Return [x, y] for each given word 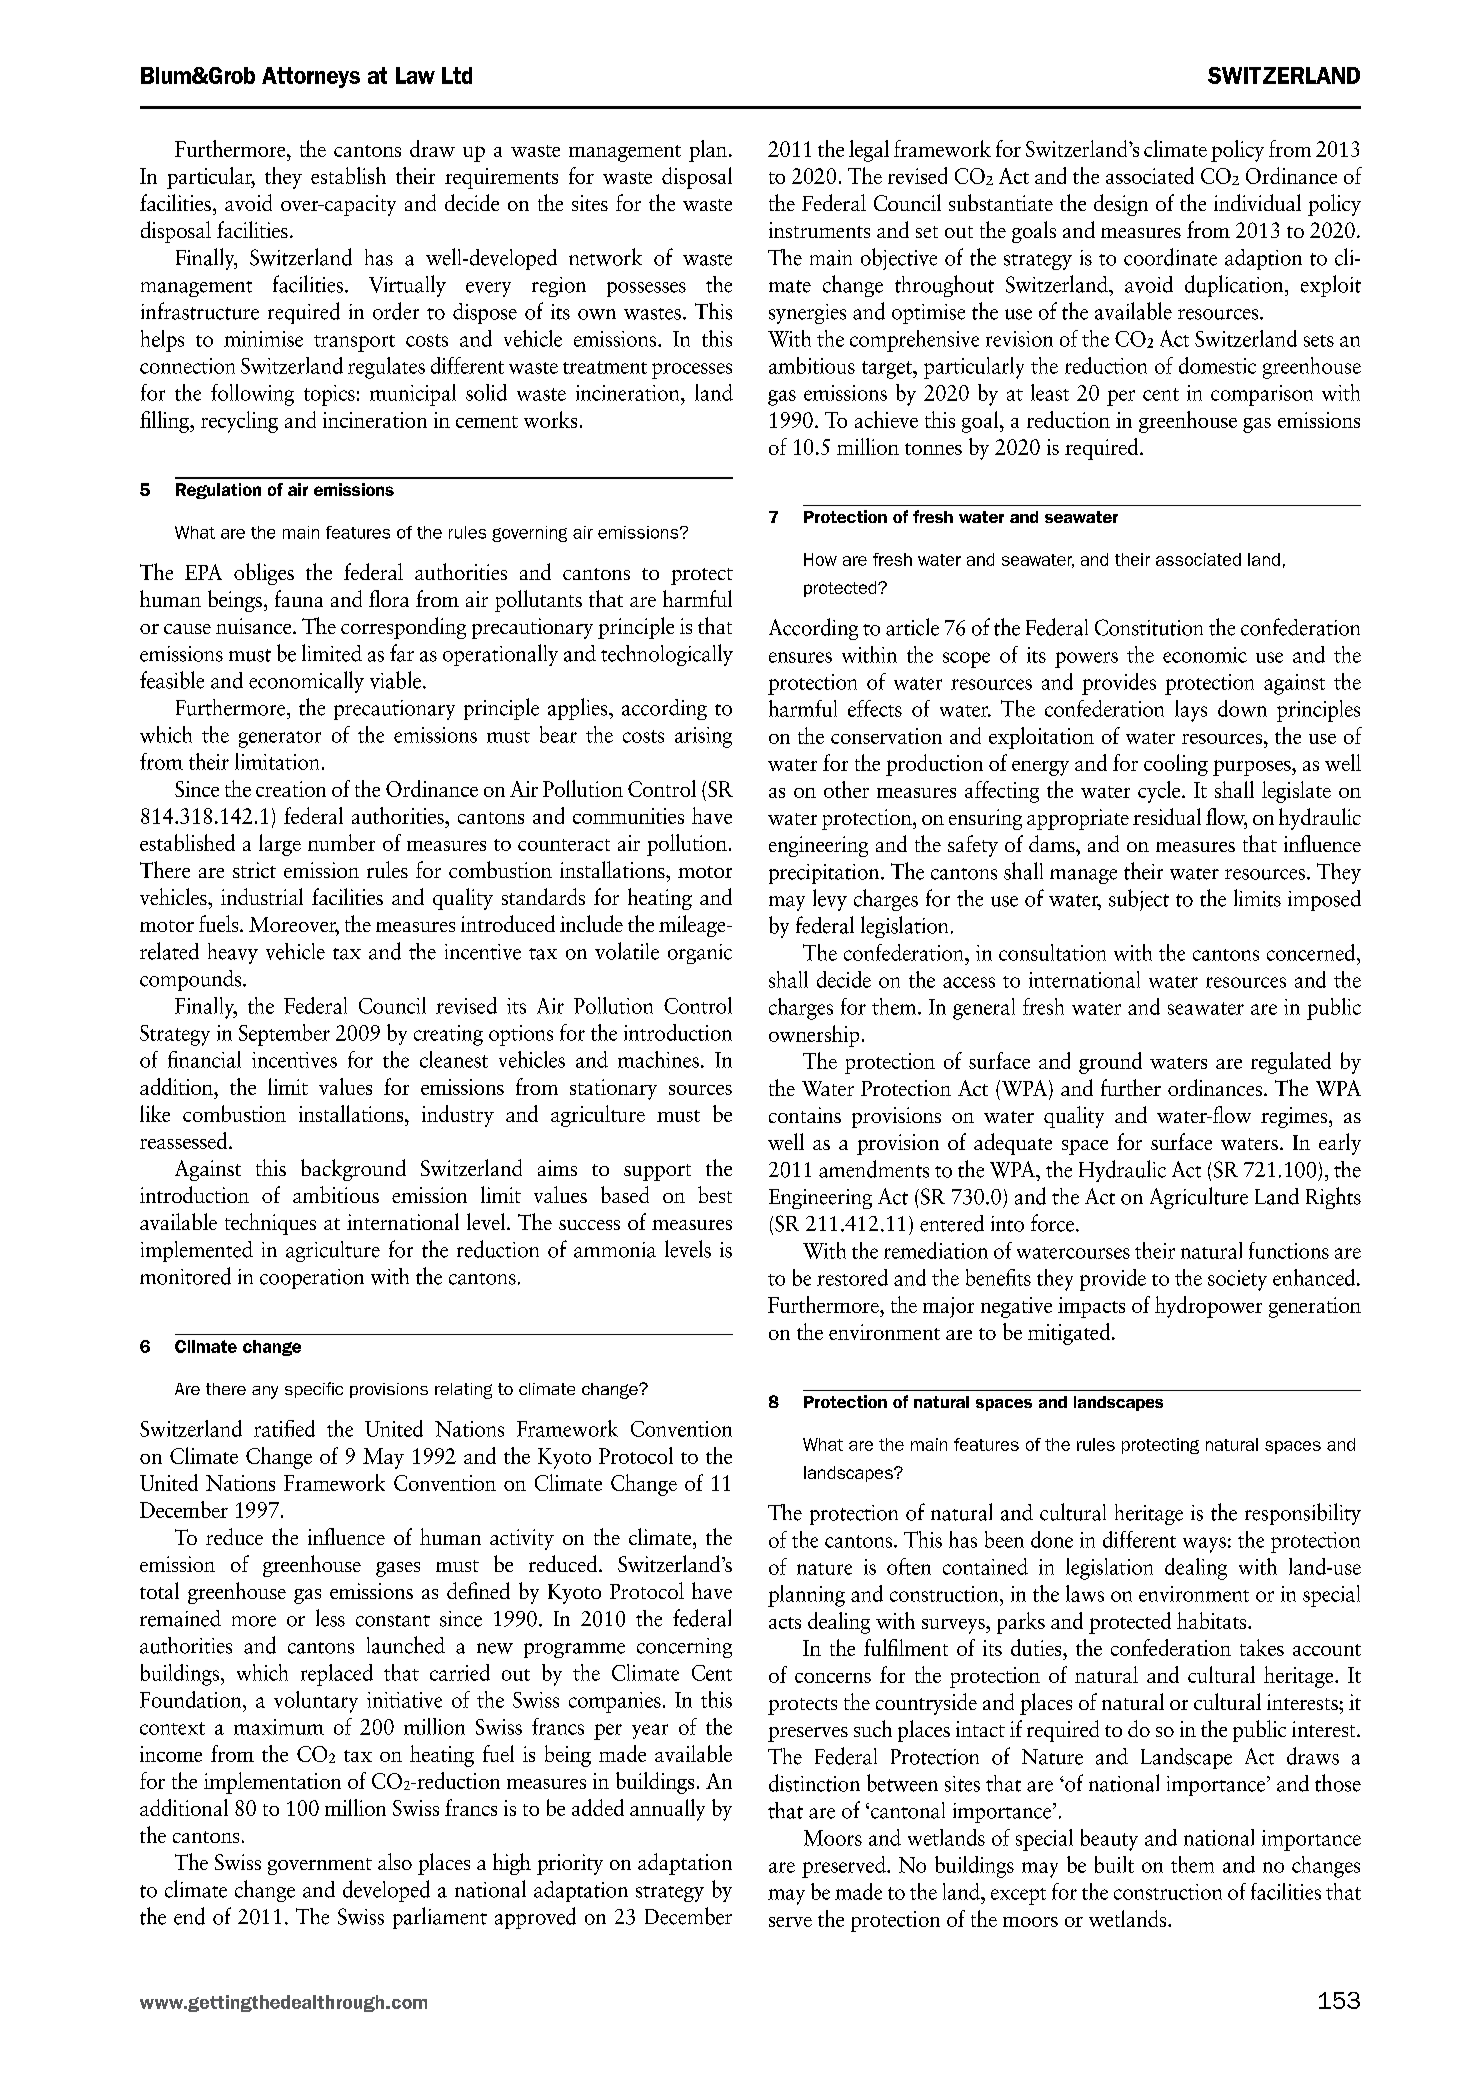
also [395, 1861]
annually [667, 1810]
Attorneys [311, 77]
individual [1257, 202]
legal [869, 151]
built [1114, 1864]
